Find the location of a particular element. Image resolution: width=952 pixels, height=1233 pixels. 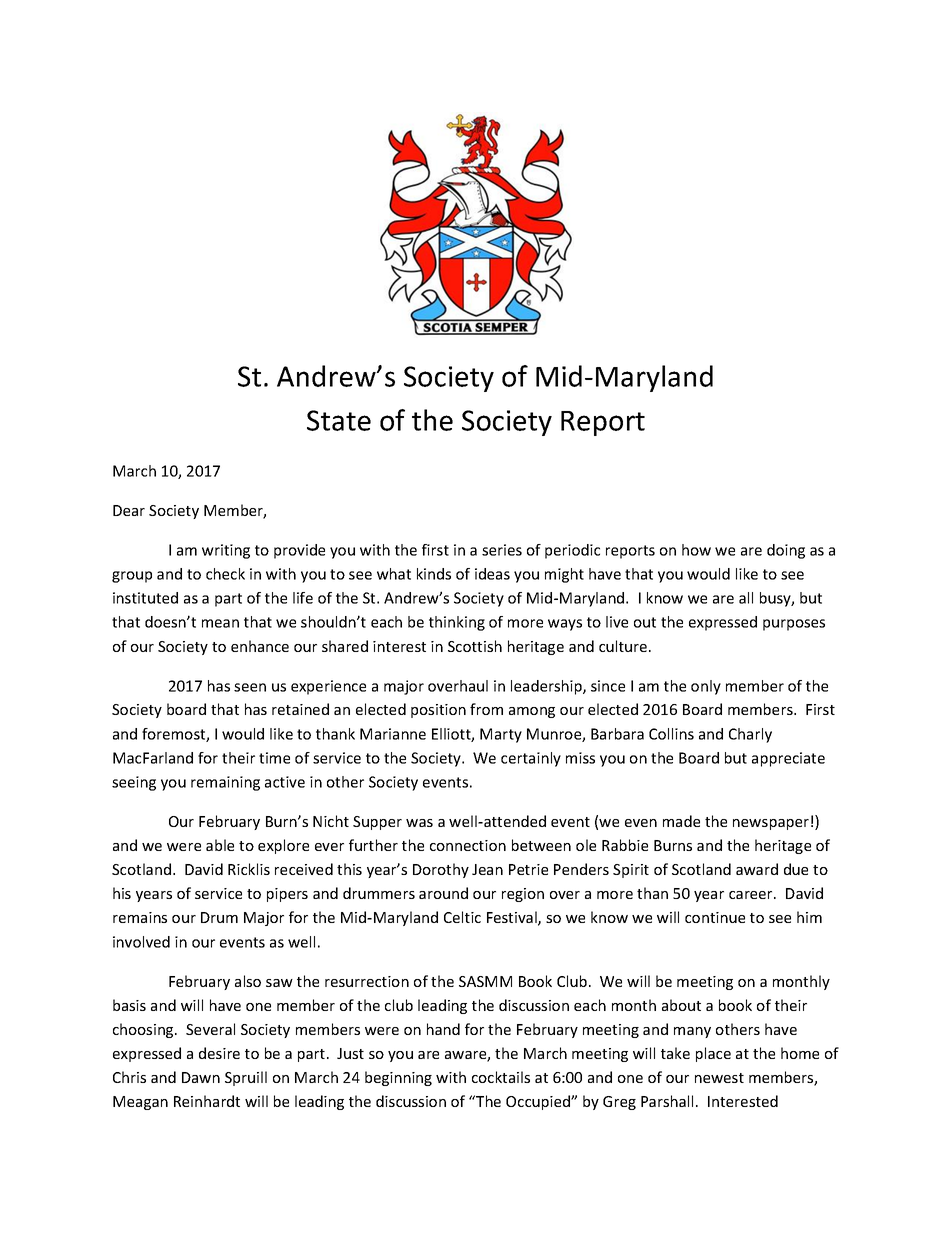

newest is located at coordinates (719, 1078).
